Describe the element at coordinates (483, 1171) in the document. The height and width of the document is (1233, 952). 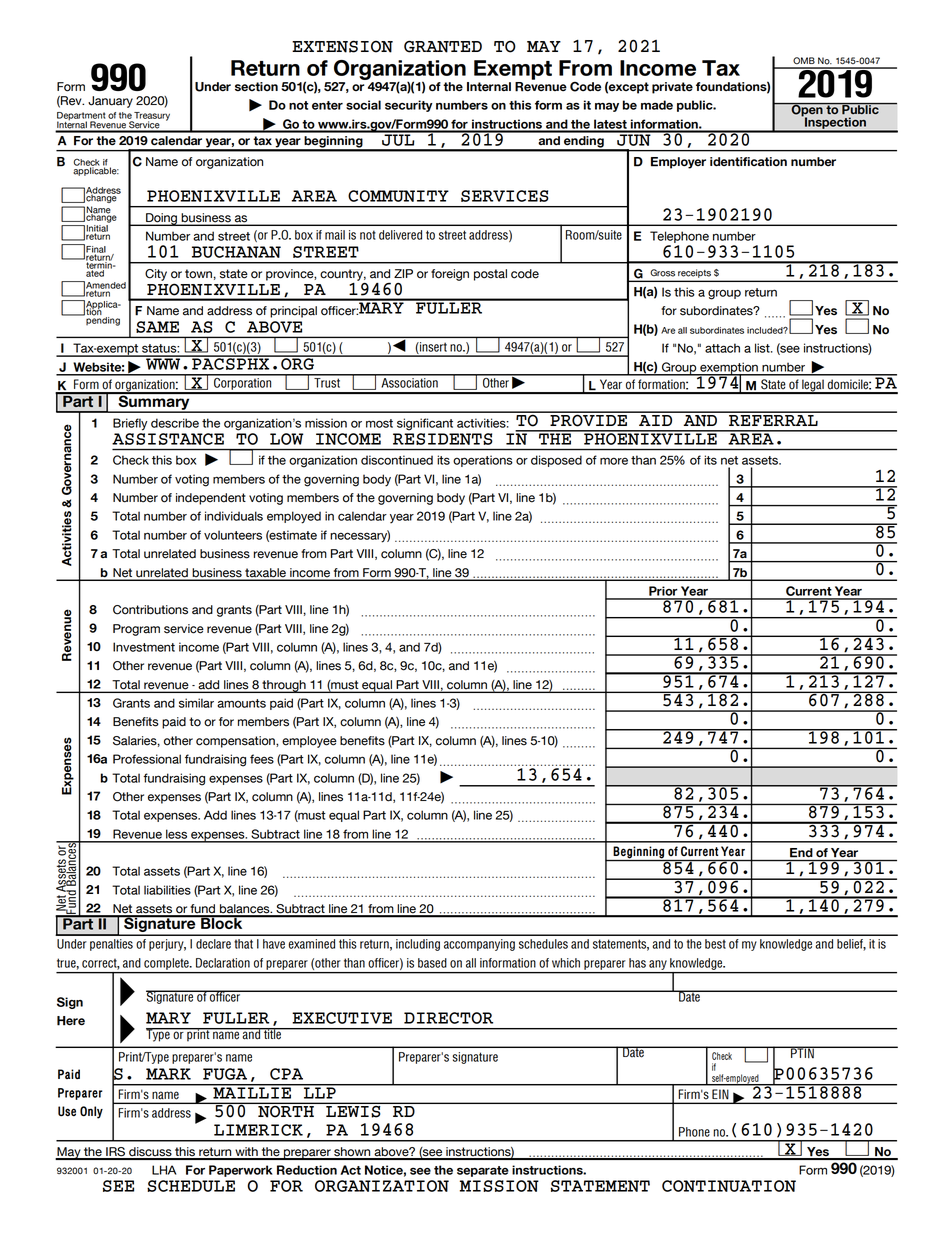
I see `separate` at that location.
